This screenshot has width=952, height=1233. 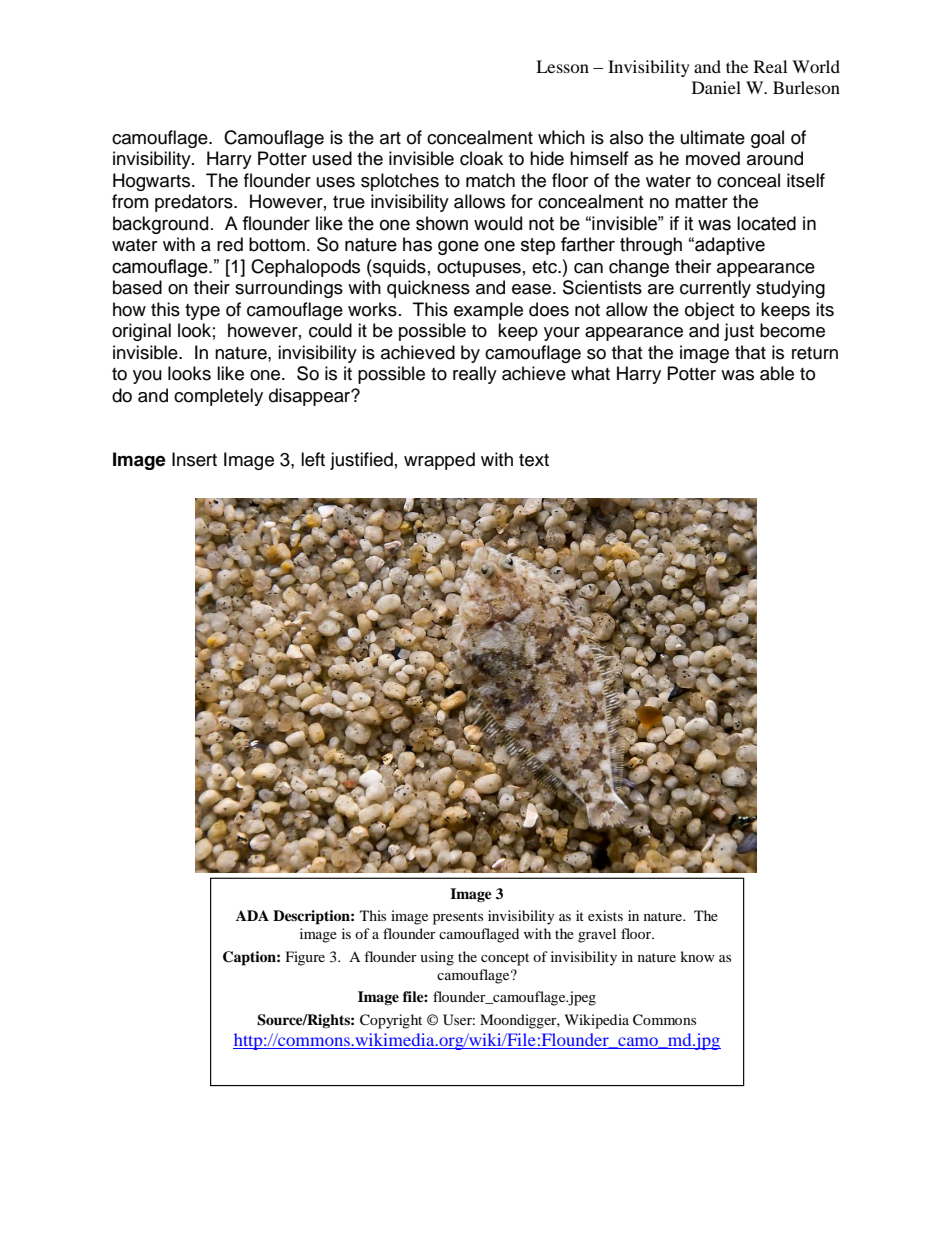 I want to click on text, so click(x=534, y=460).
